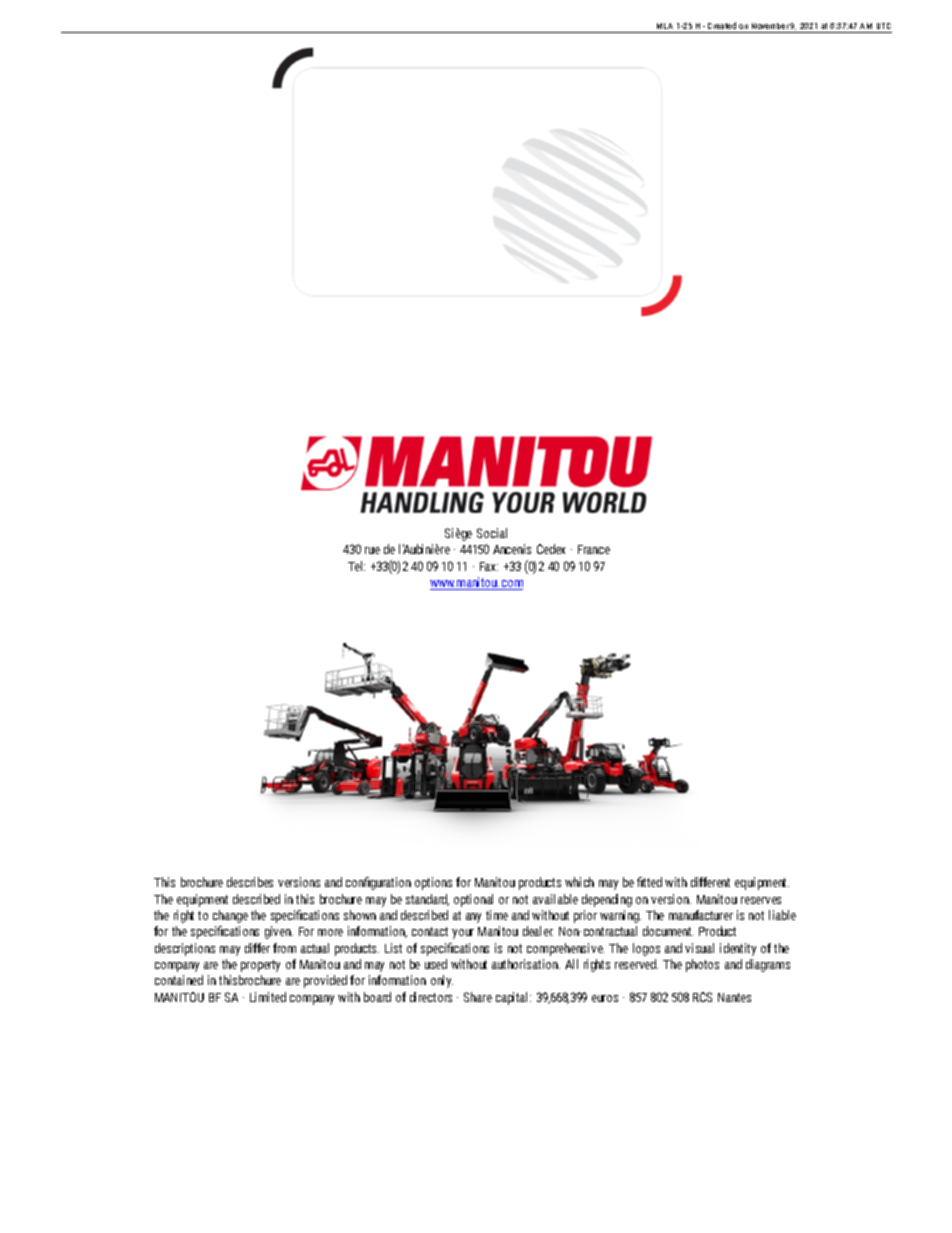 This image has height=1233, width=952. I want to click on rue, so click(372, 550).
